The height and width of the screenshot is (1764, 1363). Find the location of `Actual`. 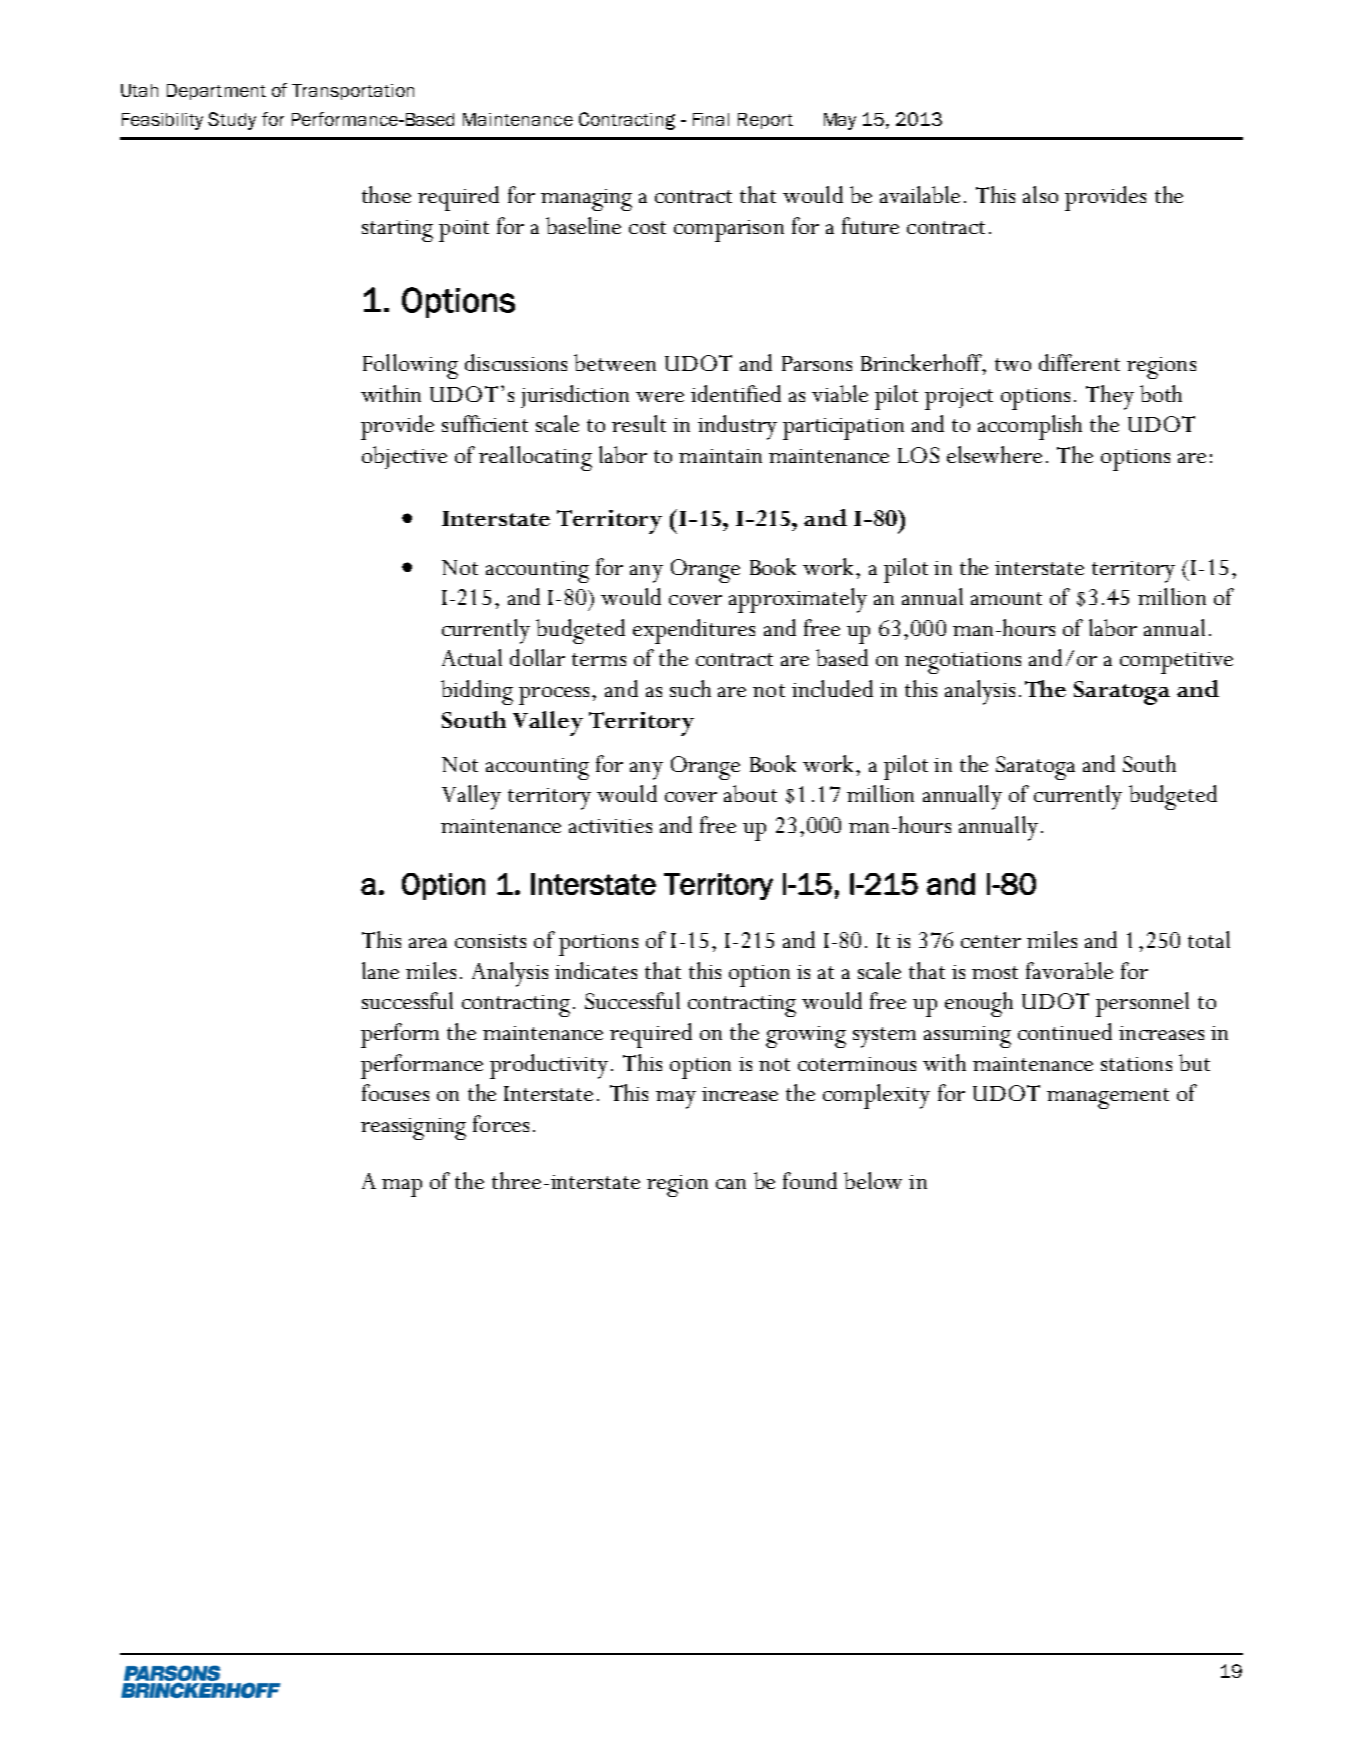

Actual is located at coordinates (472, 657).
